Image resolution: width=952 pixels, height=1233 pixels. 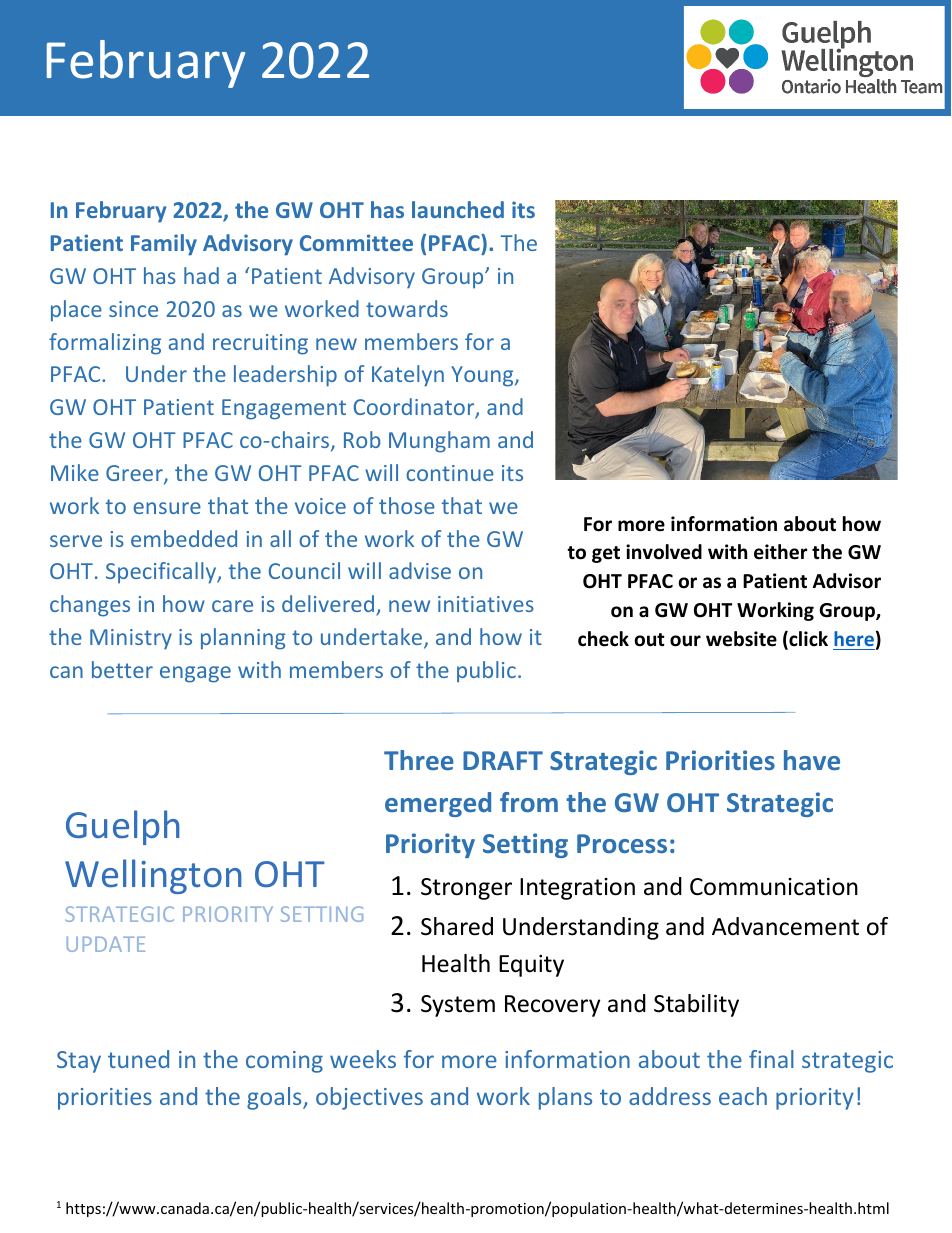 What do you see at coordinates (458, 209) in the document?
I see `launched` at bounding box center [458, 209].
